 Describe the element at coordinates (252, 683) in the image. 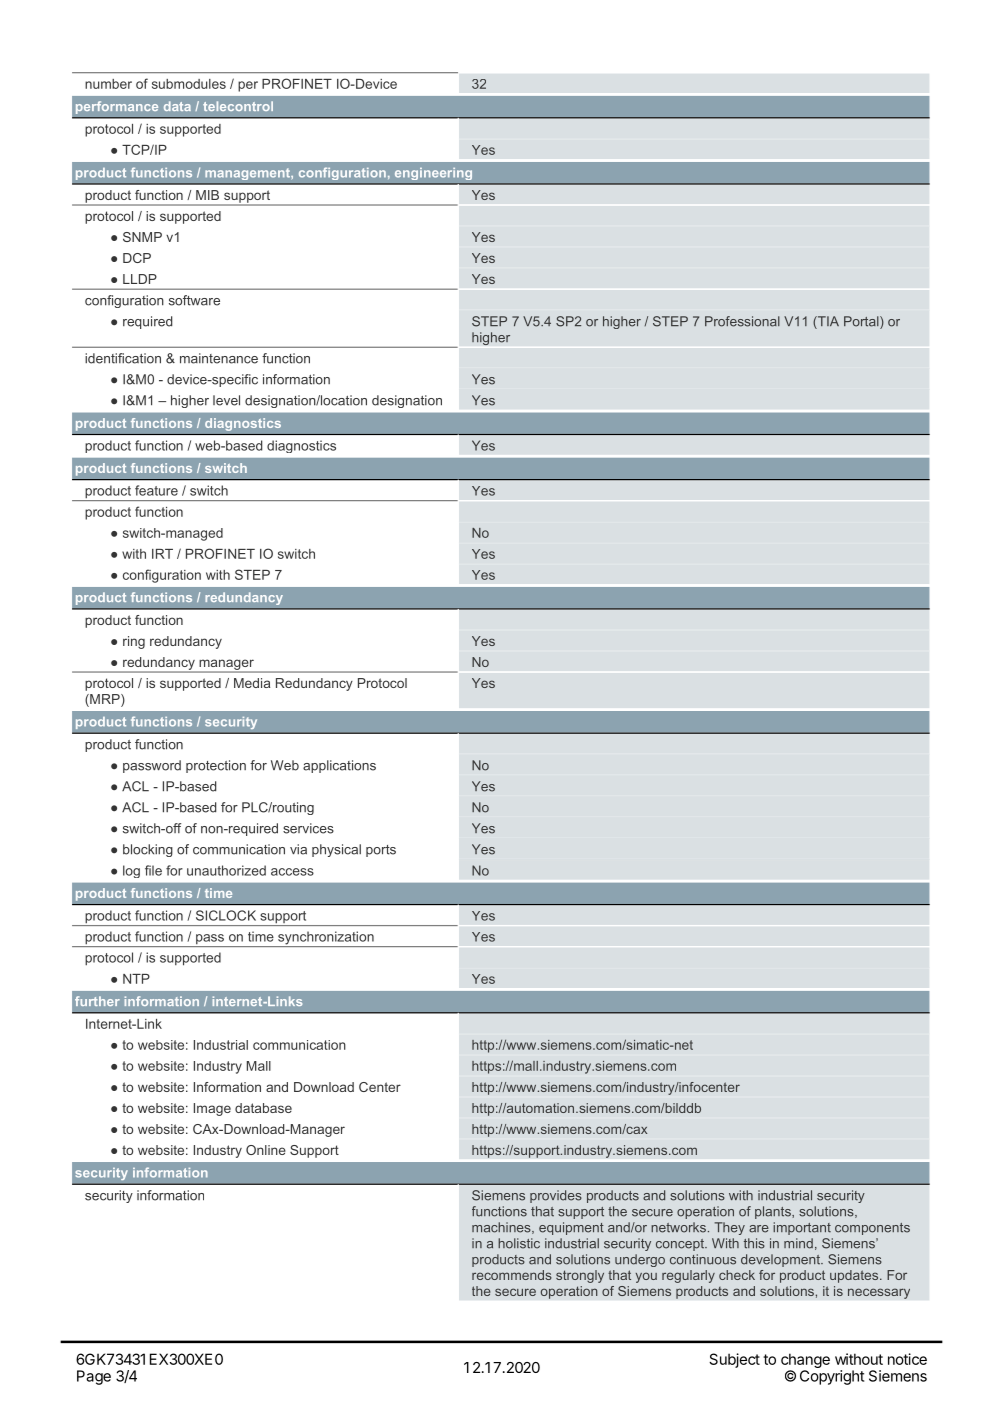

I see `Media` at that location.
